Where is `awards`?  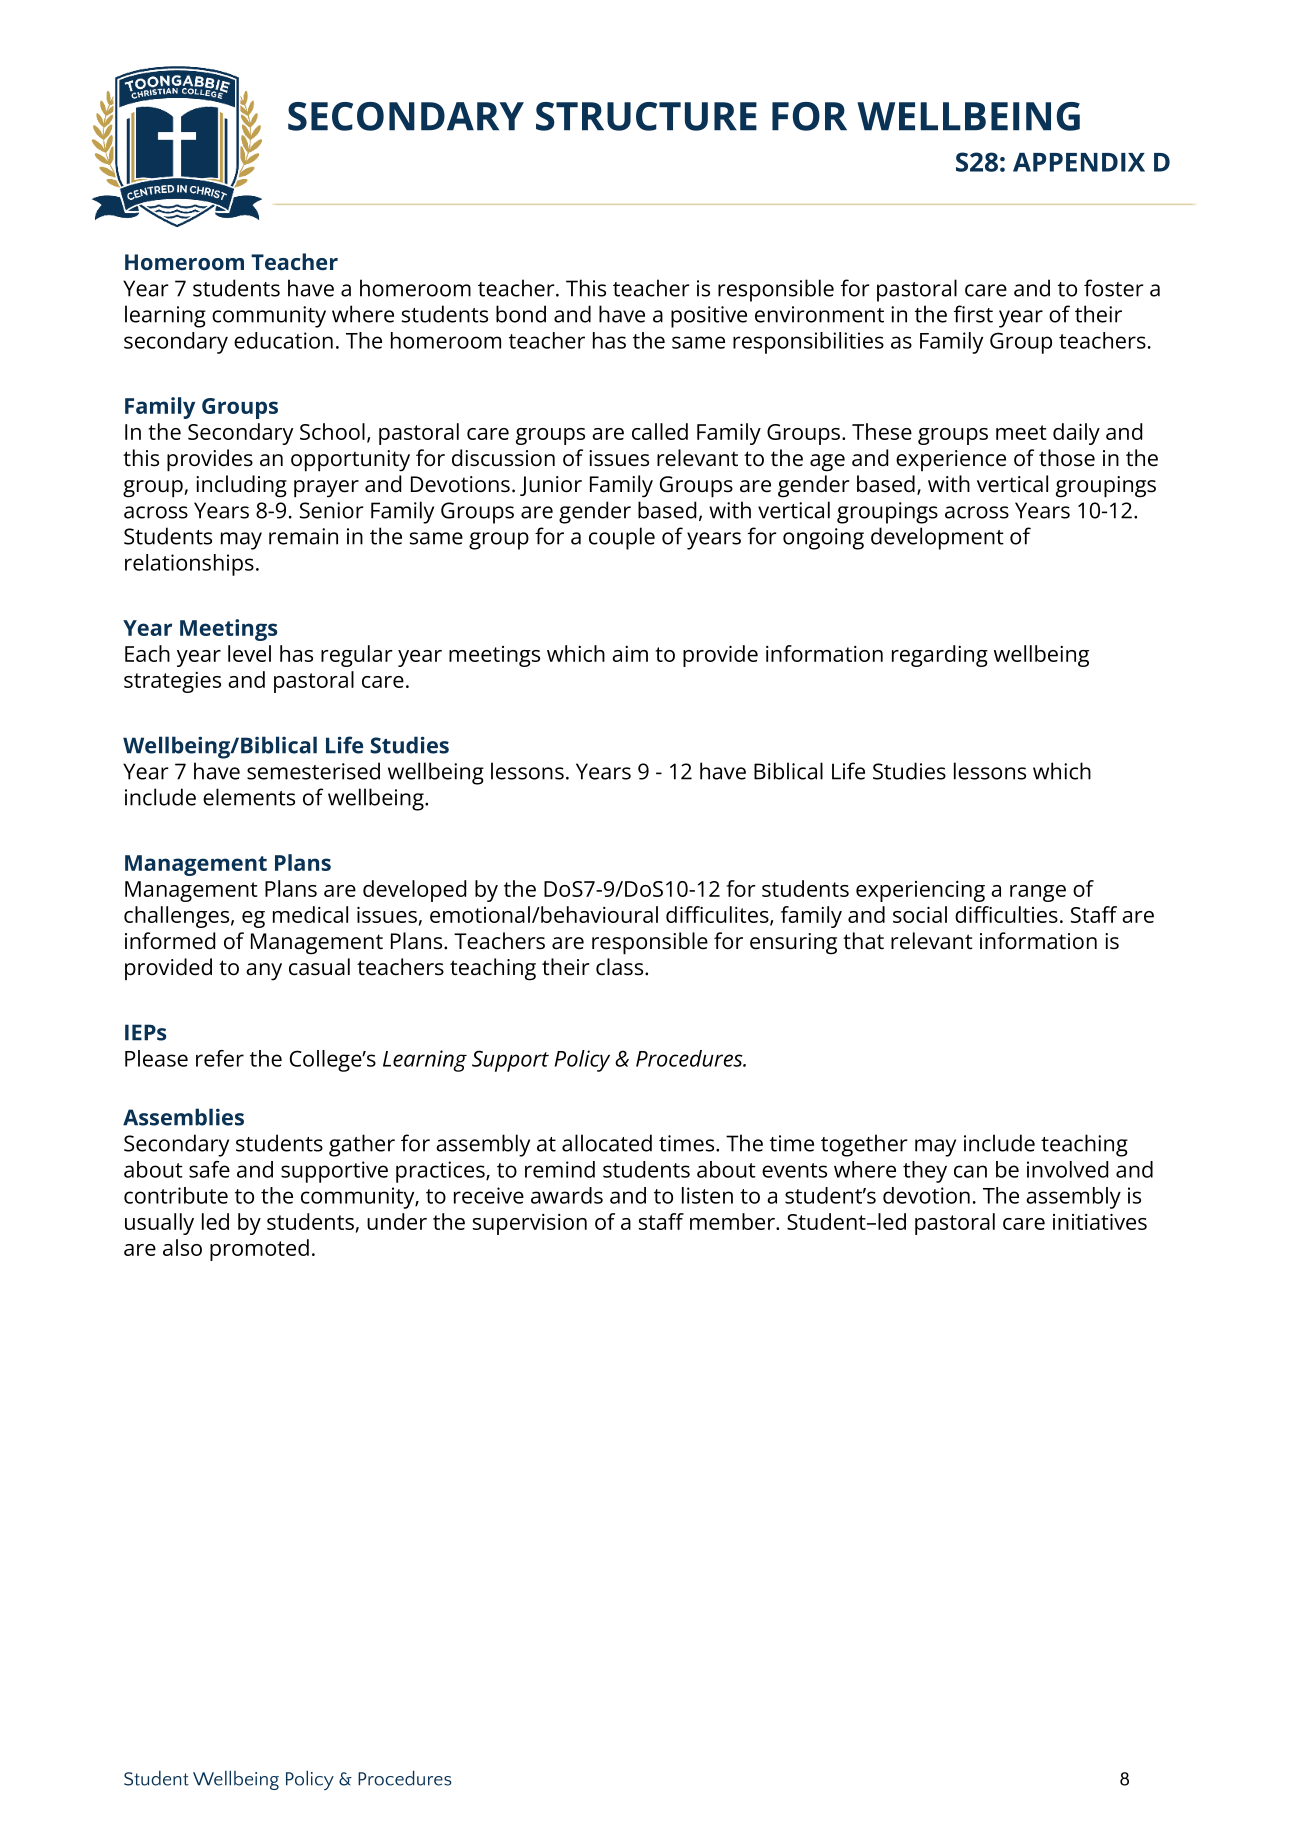
awards is located at coordinates (567, 1195).
